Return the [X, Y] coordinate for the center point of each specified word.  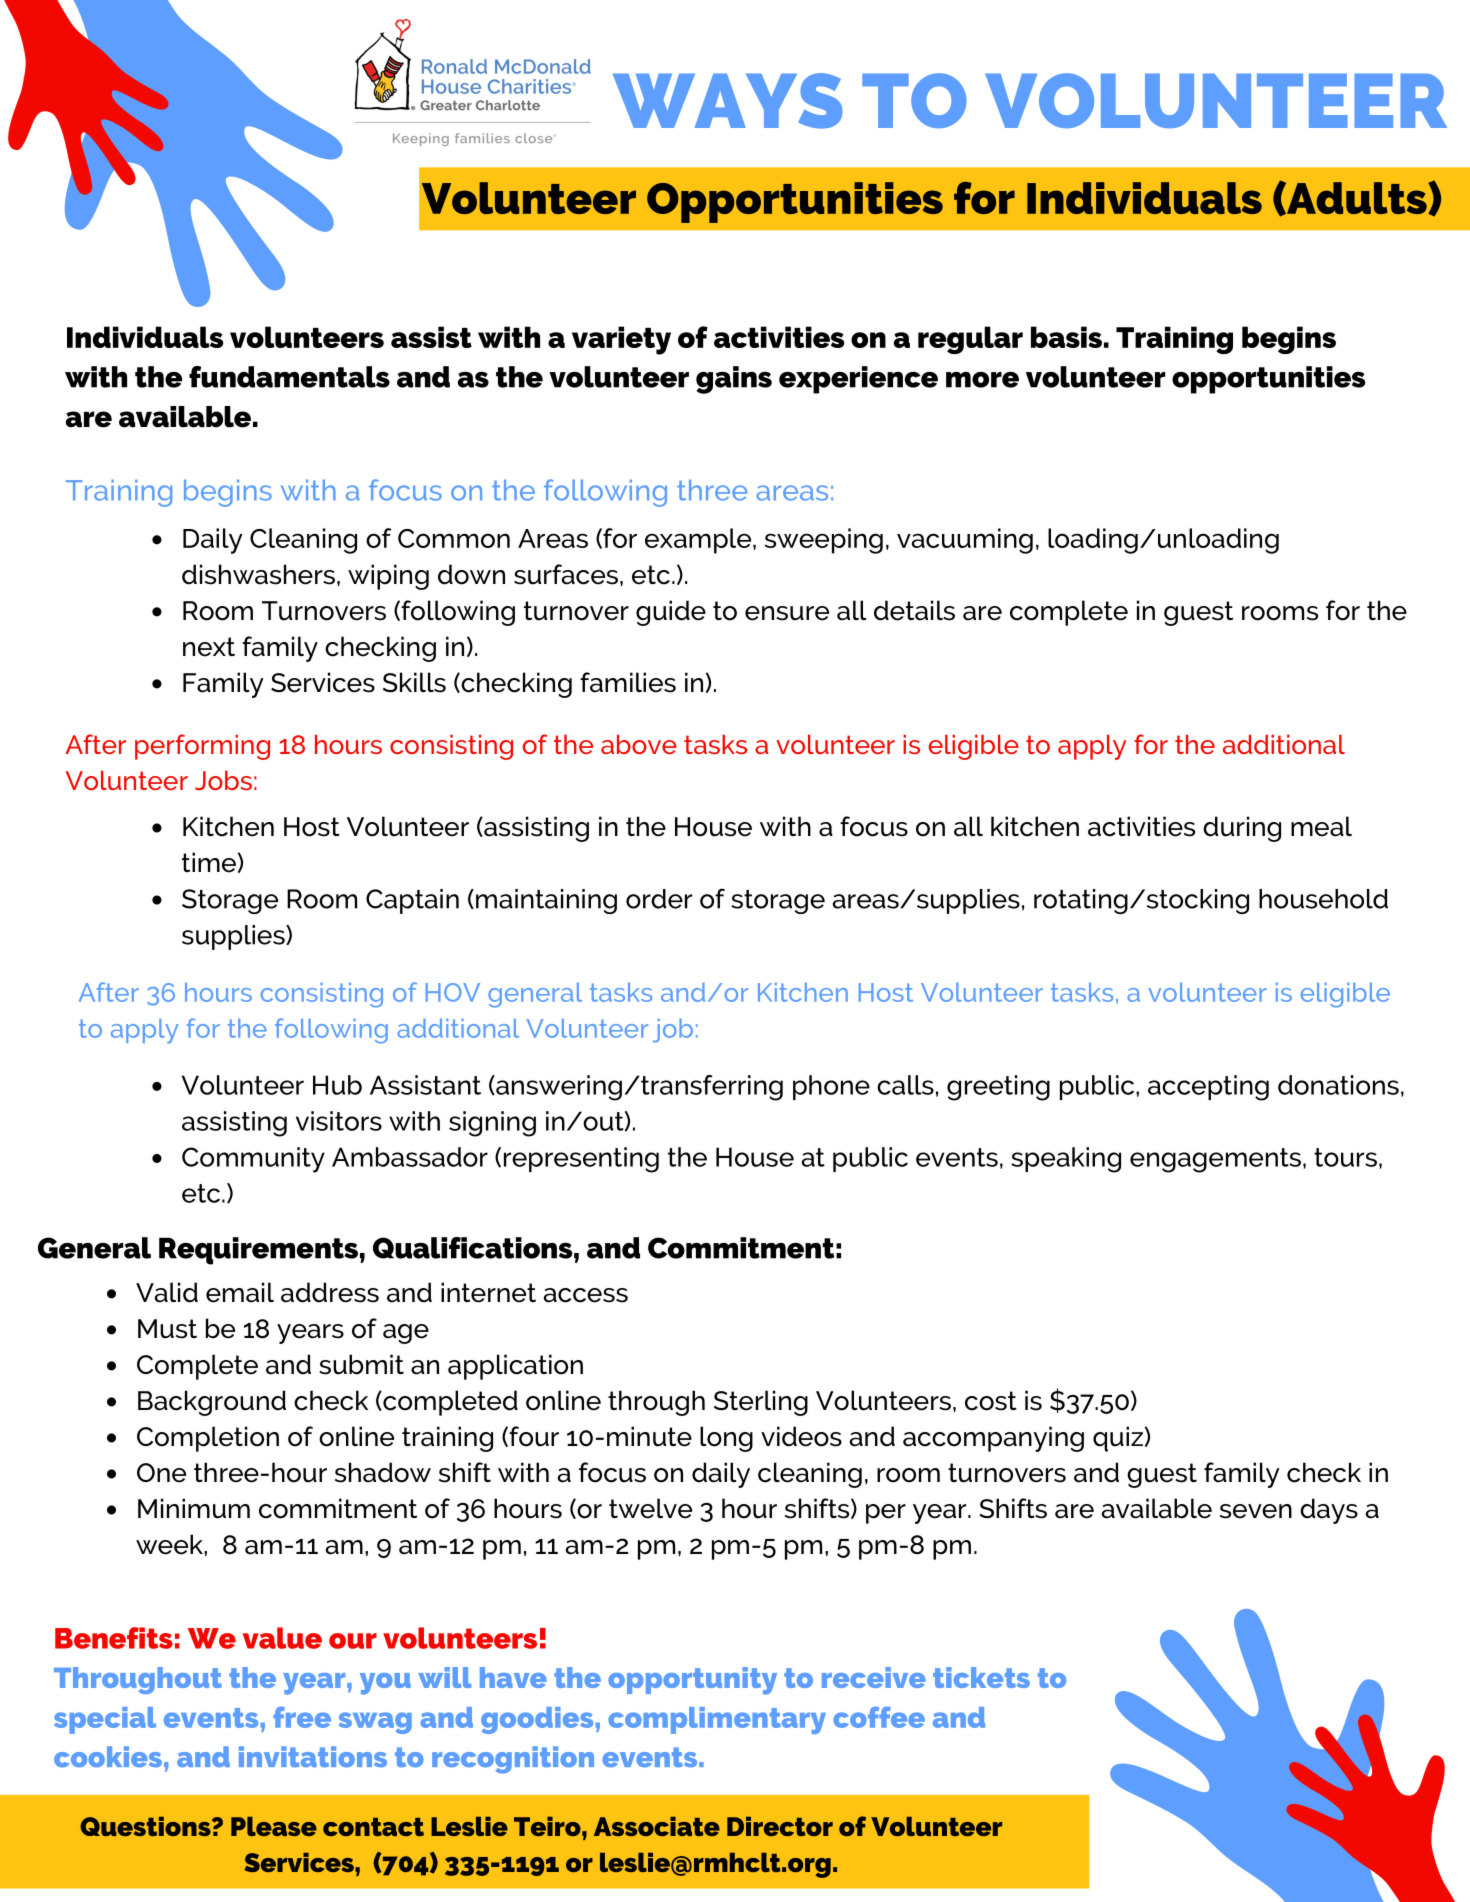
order [659, 899]
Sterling [761, 1403]
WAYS [727, 101]
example [699, 541]
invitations [313, 1756]
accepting [1208, 1088]
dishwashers [258, 574]
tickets [981, 1677]
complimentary [717, 1720]
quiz [1119, 1439]
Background [212, 1403]
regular [970, 340]
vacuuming [965, 541]
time [210, 862]
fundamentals [289, 377]
